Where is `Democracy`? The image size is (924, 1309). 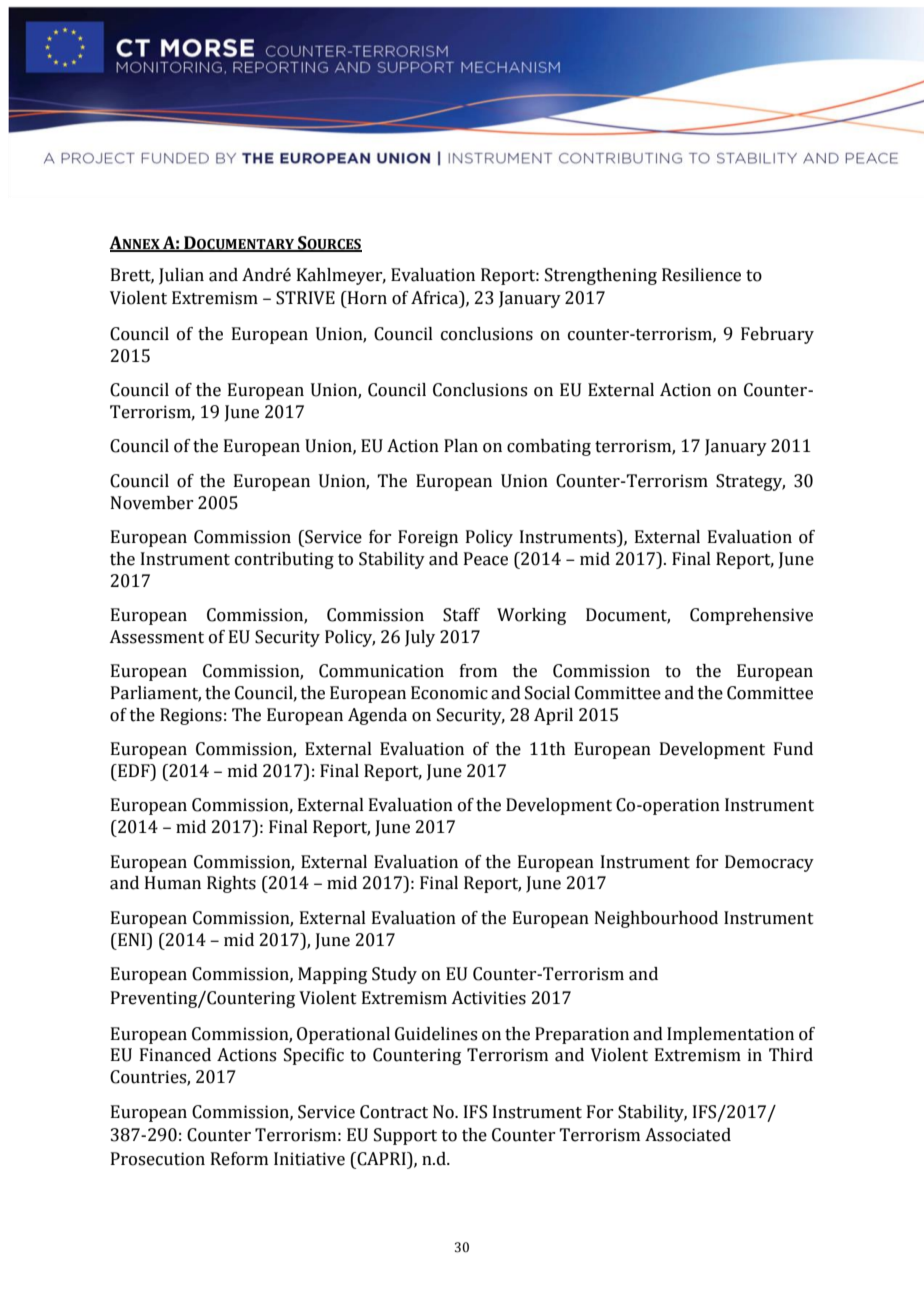 Democracy is located at coordinates (769, 863).
